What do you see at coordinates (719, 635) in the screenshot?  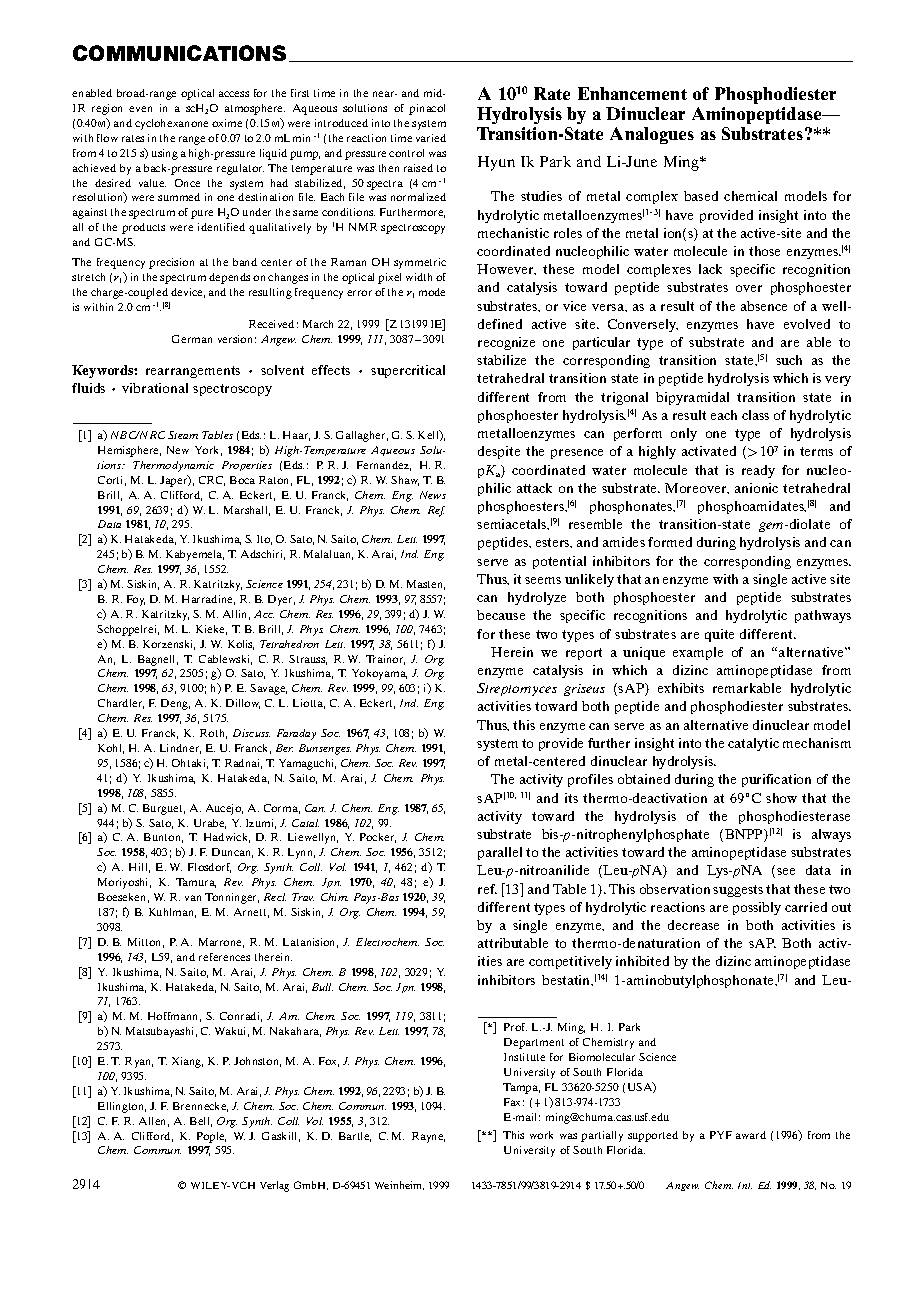 I see `quite` at bounding box center [719, 635].
